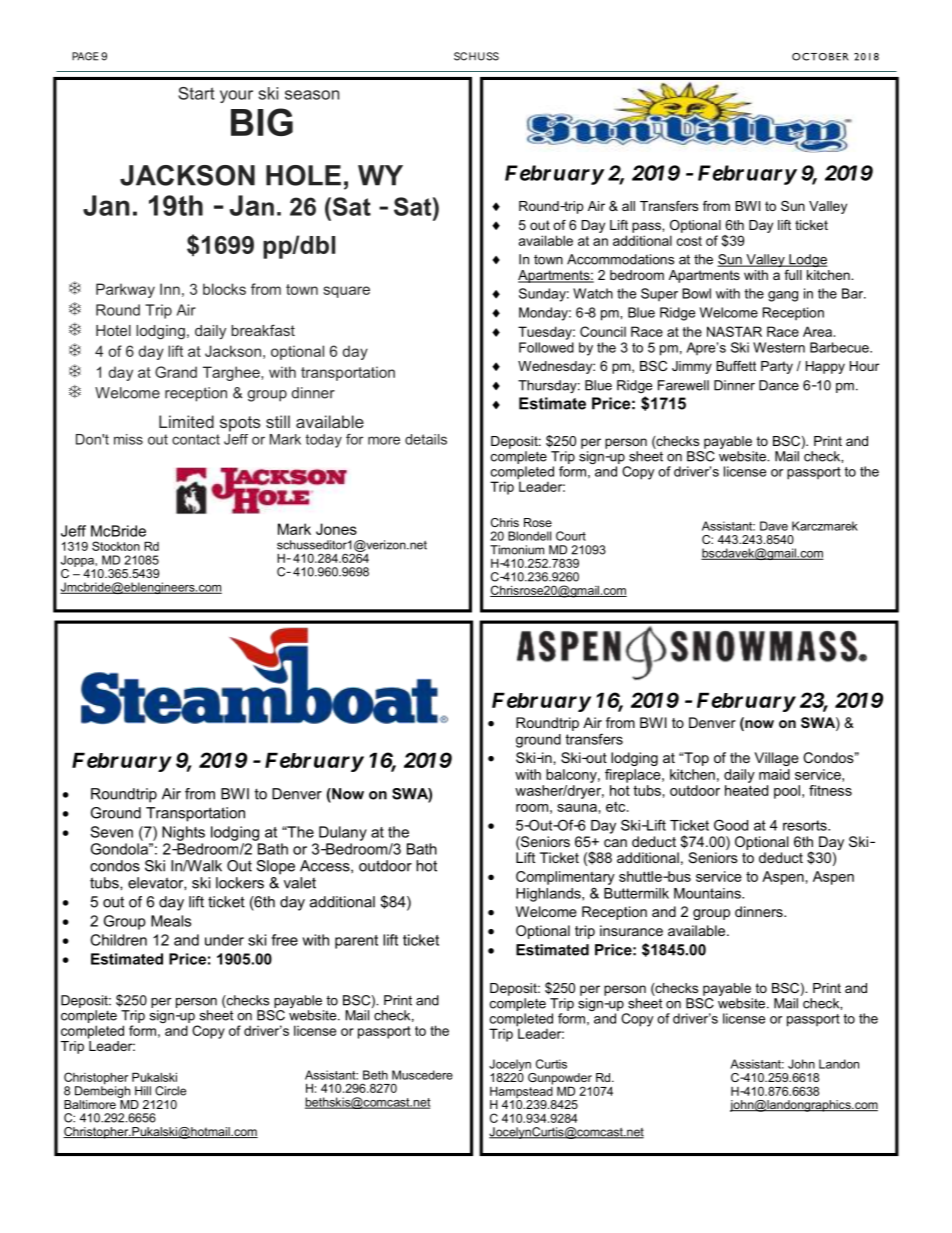 The height and width of the screenshot is (1233, 952). Describe the element at coordinates (116, 546) in the screenshot. I see `Stockton` at that location.
